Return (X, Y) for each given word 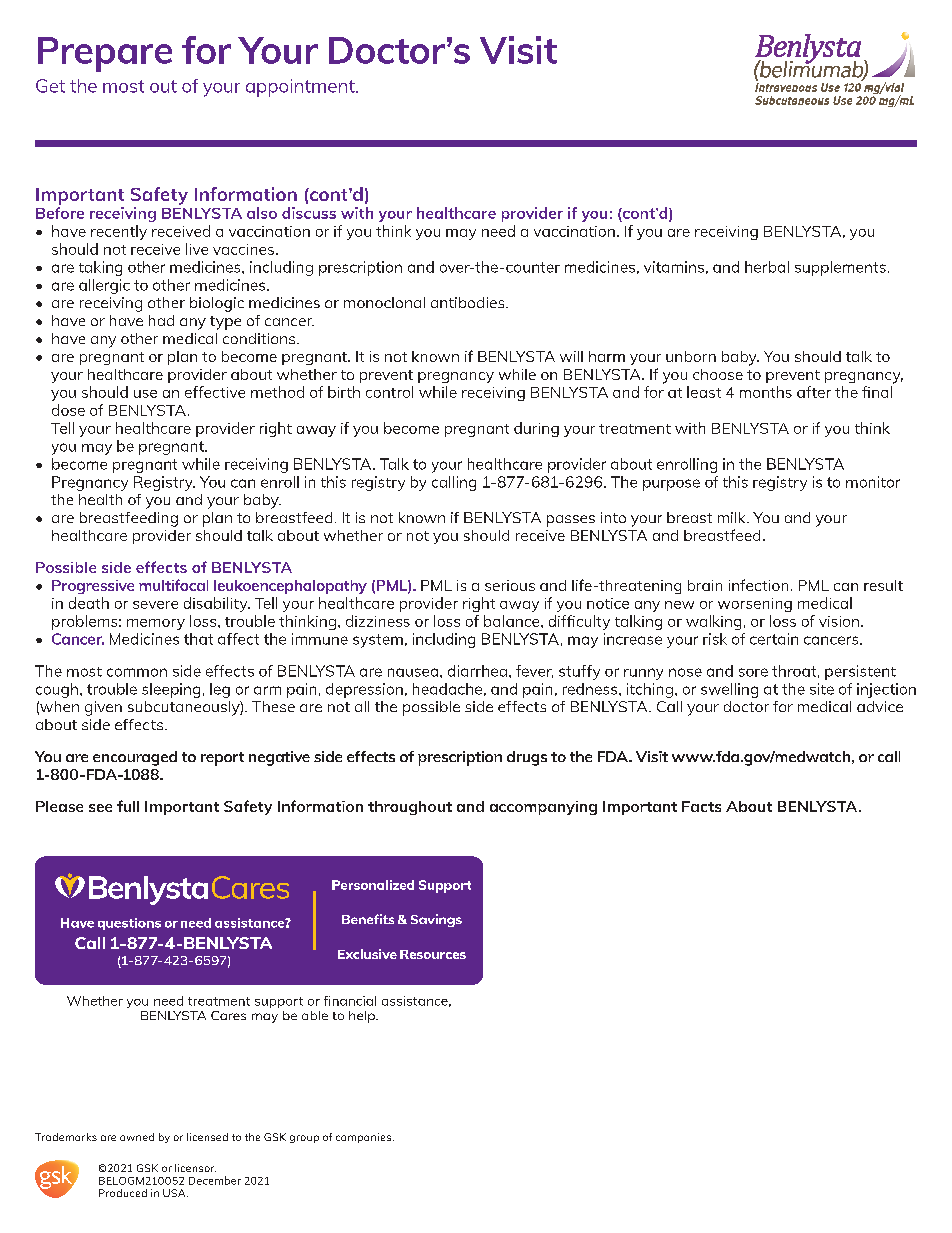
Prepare (105, 54)
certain (774, 639)
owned (137, 1137)
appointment (301, 88)
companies (363, 1138)
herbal (767, 267)
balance (513, 621)
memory (156, 624)
